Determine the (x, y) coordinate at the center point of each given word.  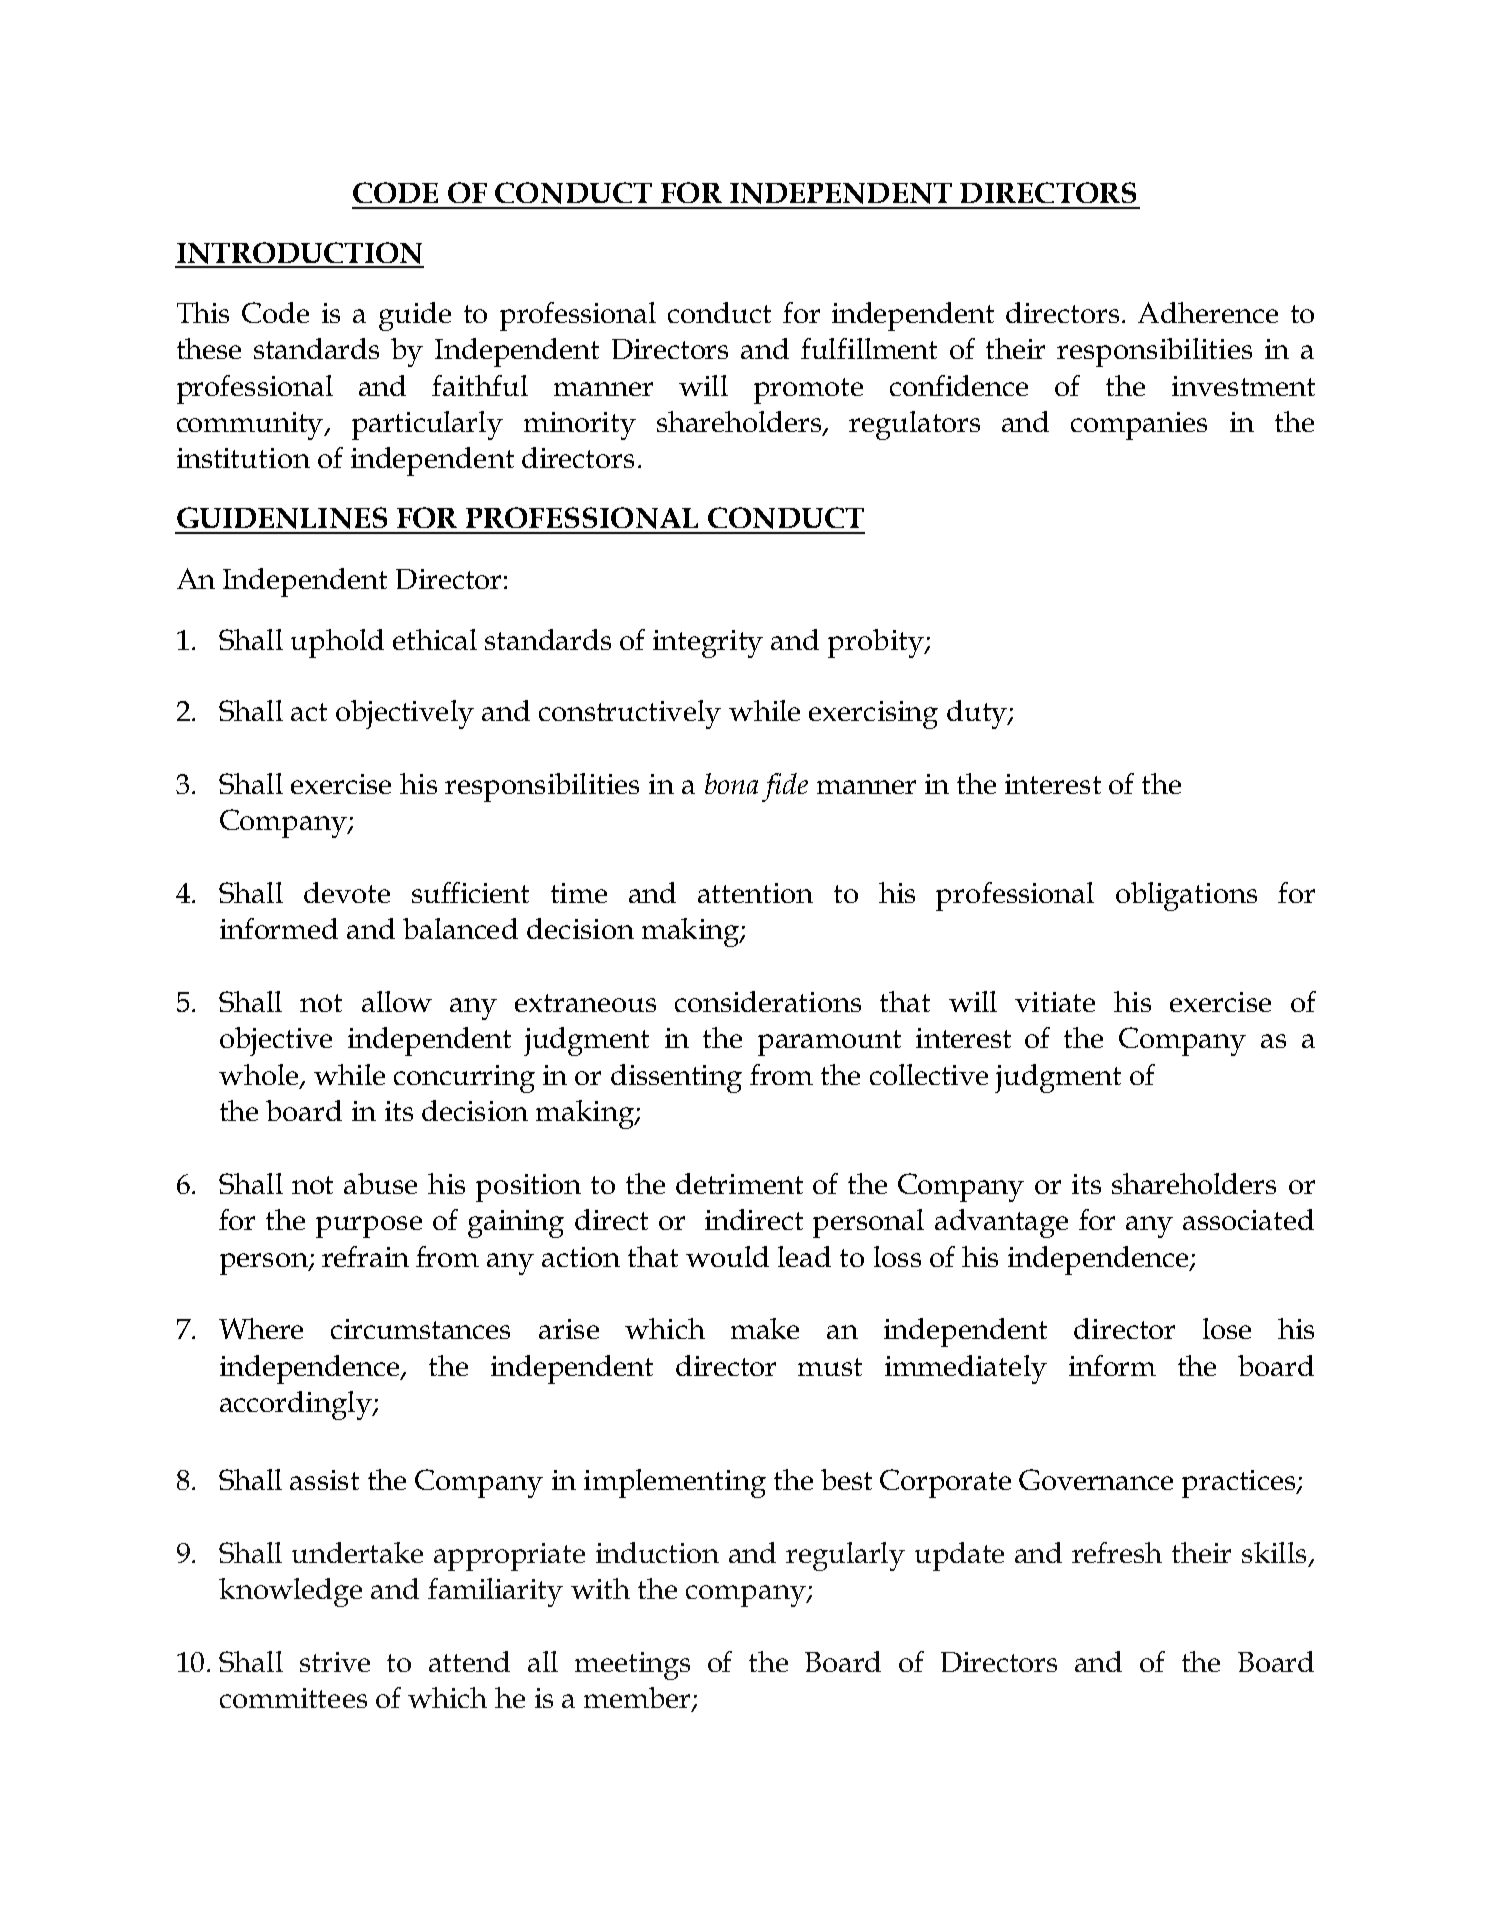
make (765, 1328)
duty (978, 714)
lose (1227, 1328)
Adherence (1208, 312)
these (209, 348)
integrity (708, 644)
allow (397, 1001)
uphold (337, 643)
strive (335, 1662)
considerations (768, 1001)
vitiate (1055, 1002)
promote (808, 391)
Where (261, 1328)
